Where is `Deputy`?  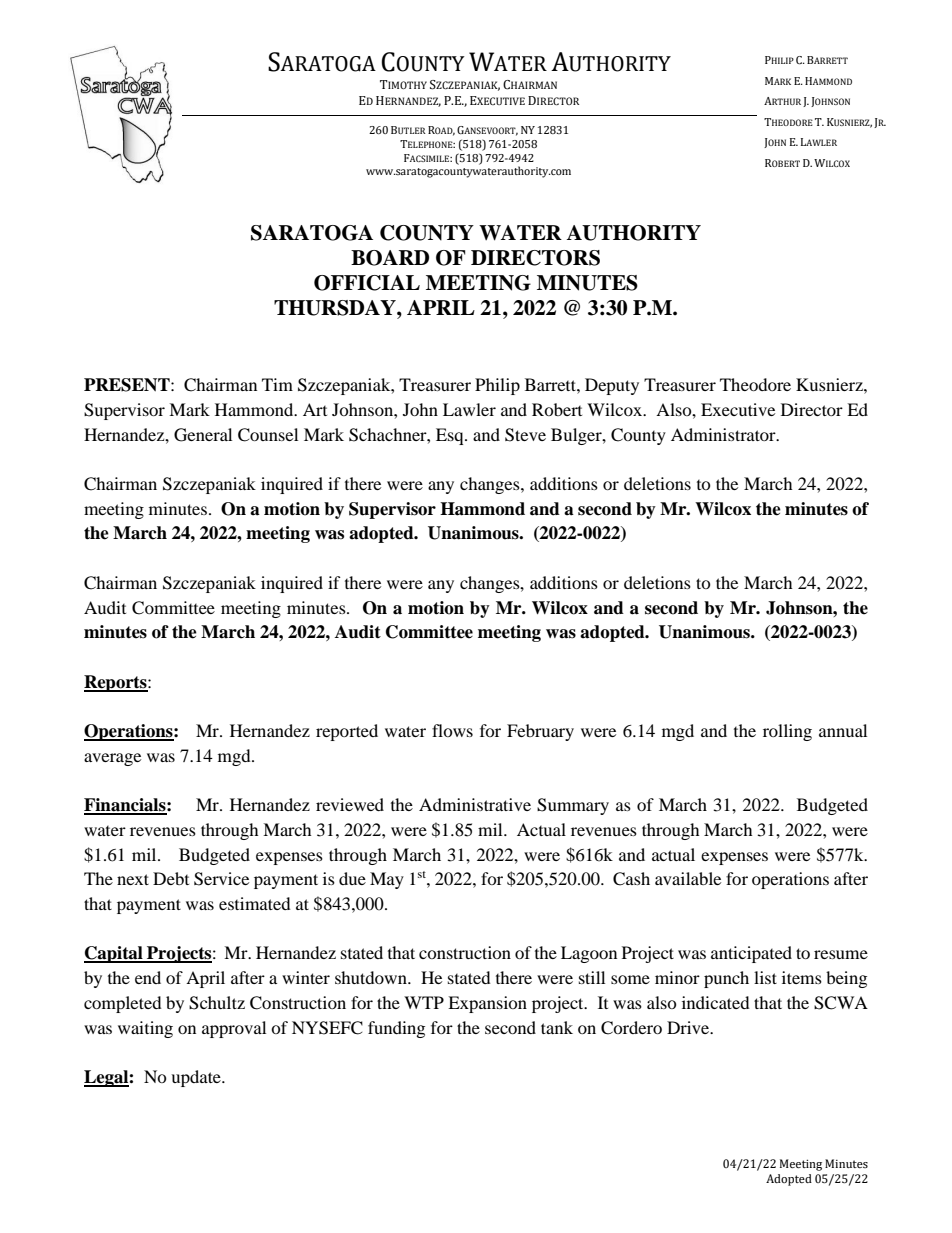
Deputy is located at coordinates (612, 386).
